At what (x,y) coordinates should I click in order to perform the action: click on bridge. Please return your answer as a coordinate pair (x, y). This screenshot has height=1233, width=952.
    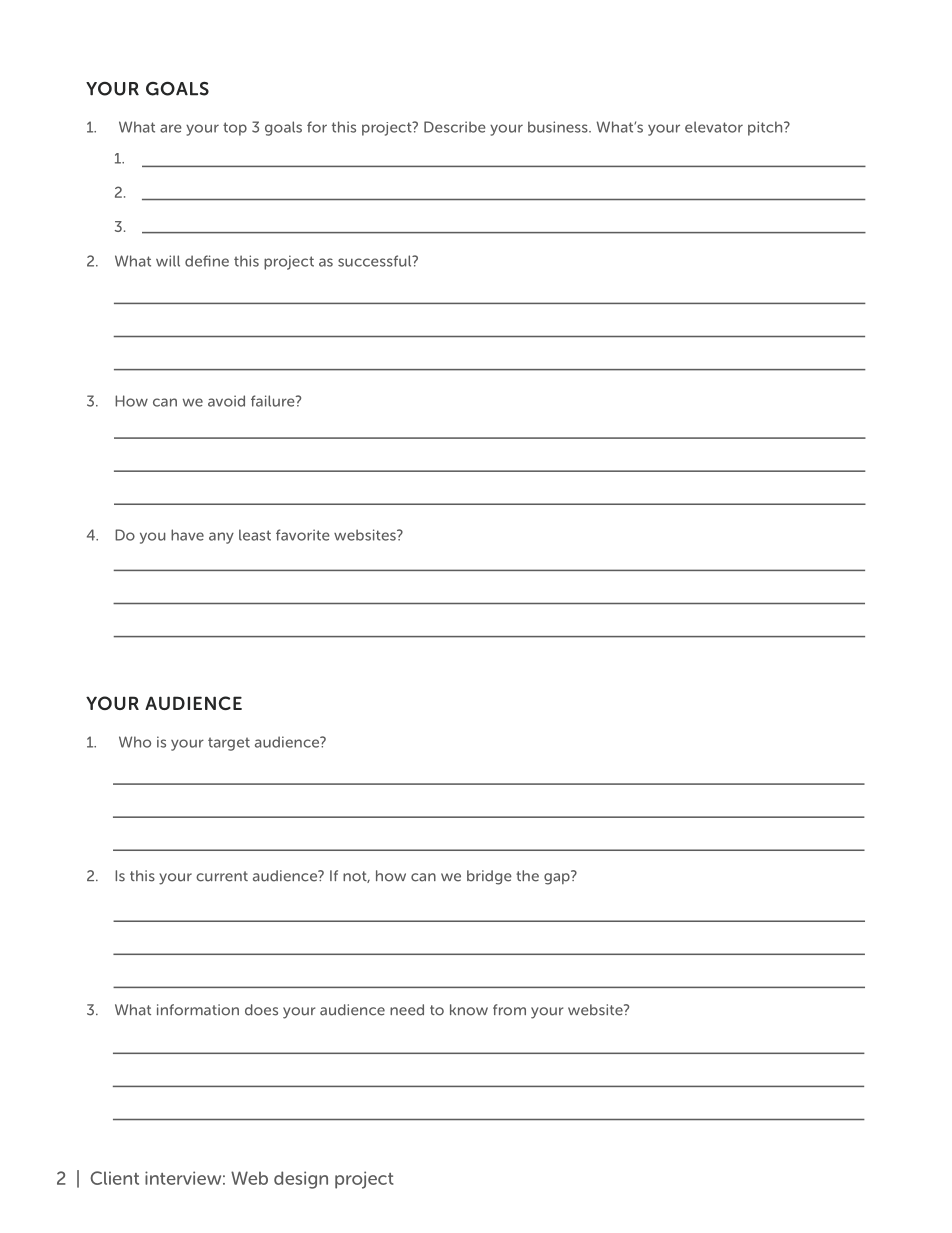
    Looking at the image, I should click on (489, 877).
